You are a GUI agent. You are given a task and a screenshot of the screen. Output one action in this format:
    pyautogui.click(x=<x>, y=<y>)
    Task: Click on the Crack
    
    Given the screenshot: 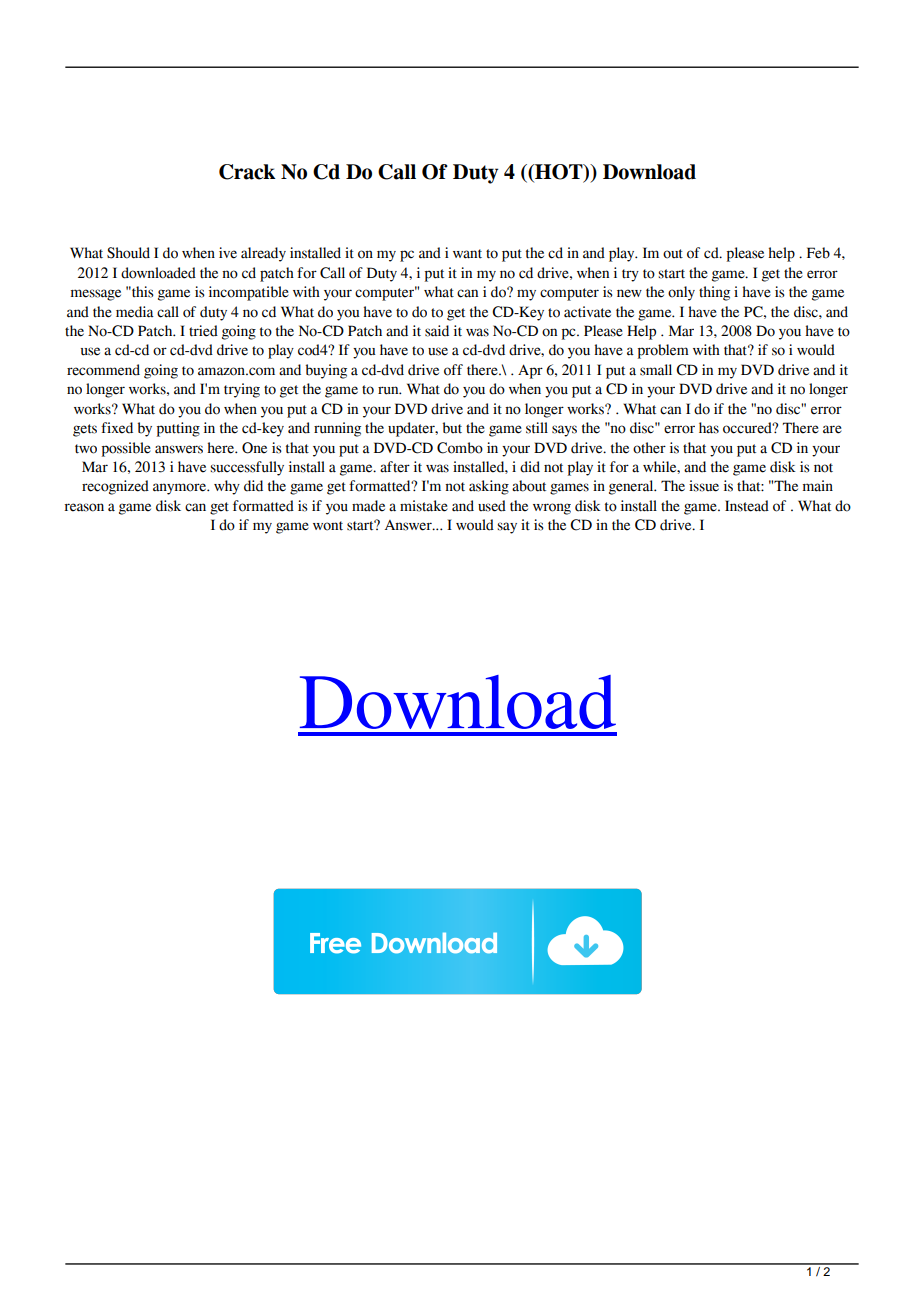 What is the action you would take?
    pyautogui.click(x=247, y=172)
